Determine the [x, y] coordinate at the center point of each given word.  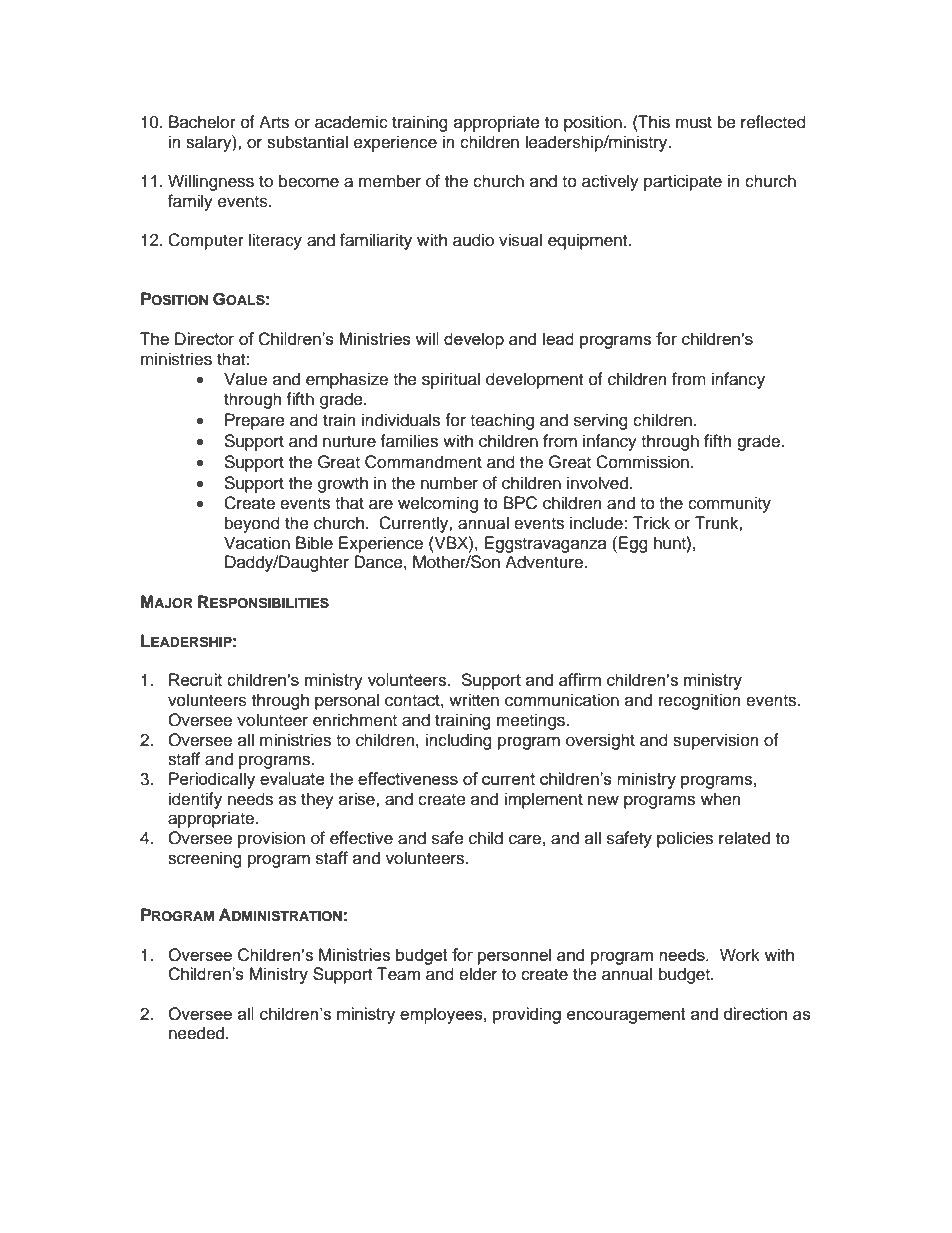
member [390, 181]
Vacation [257, 543]
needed [198, 1033]
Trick [651, 523]
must [694, 123]
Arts [274, 122]
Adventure [544, 562]
